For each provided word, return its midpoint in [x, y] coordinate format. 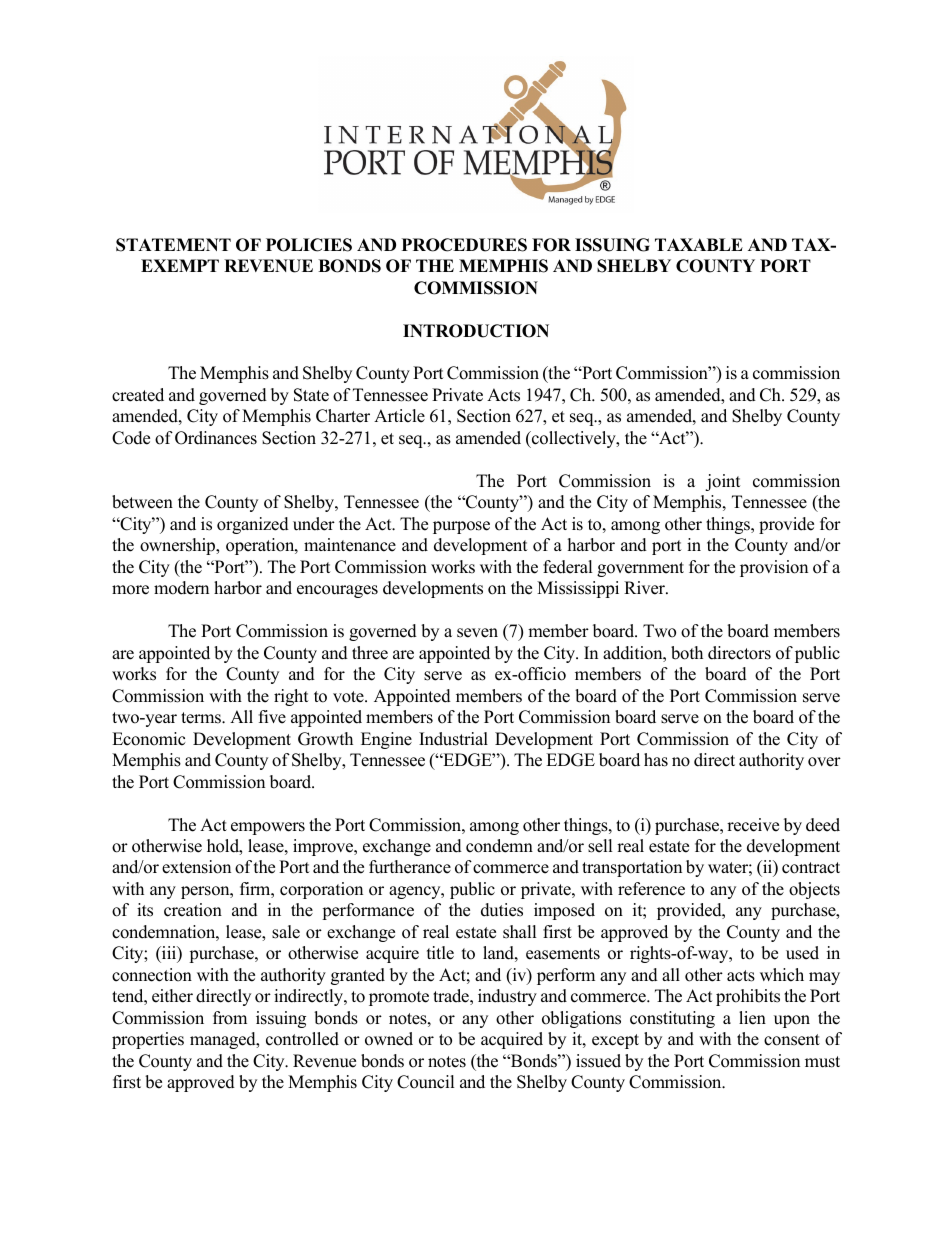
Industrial [453, 739]
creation [193, 910]
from [230, 1018]
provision [774, 568]
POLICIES [309, 245]
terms [202, 718]
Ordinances [216, 438]
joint [723, 482]
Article [399, 416]
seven [477, 633]
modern [181, 588]
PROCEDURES [464, 245]
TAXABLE [699, 244]
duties [502, 910]
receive [753, 825]
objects [814, 890]
